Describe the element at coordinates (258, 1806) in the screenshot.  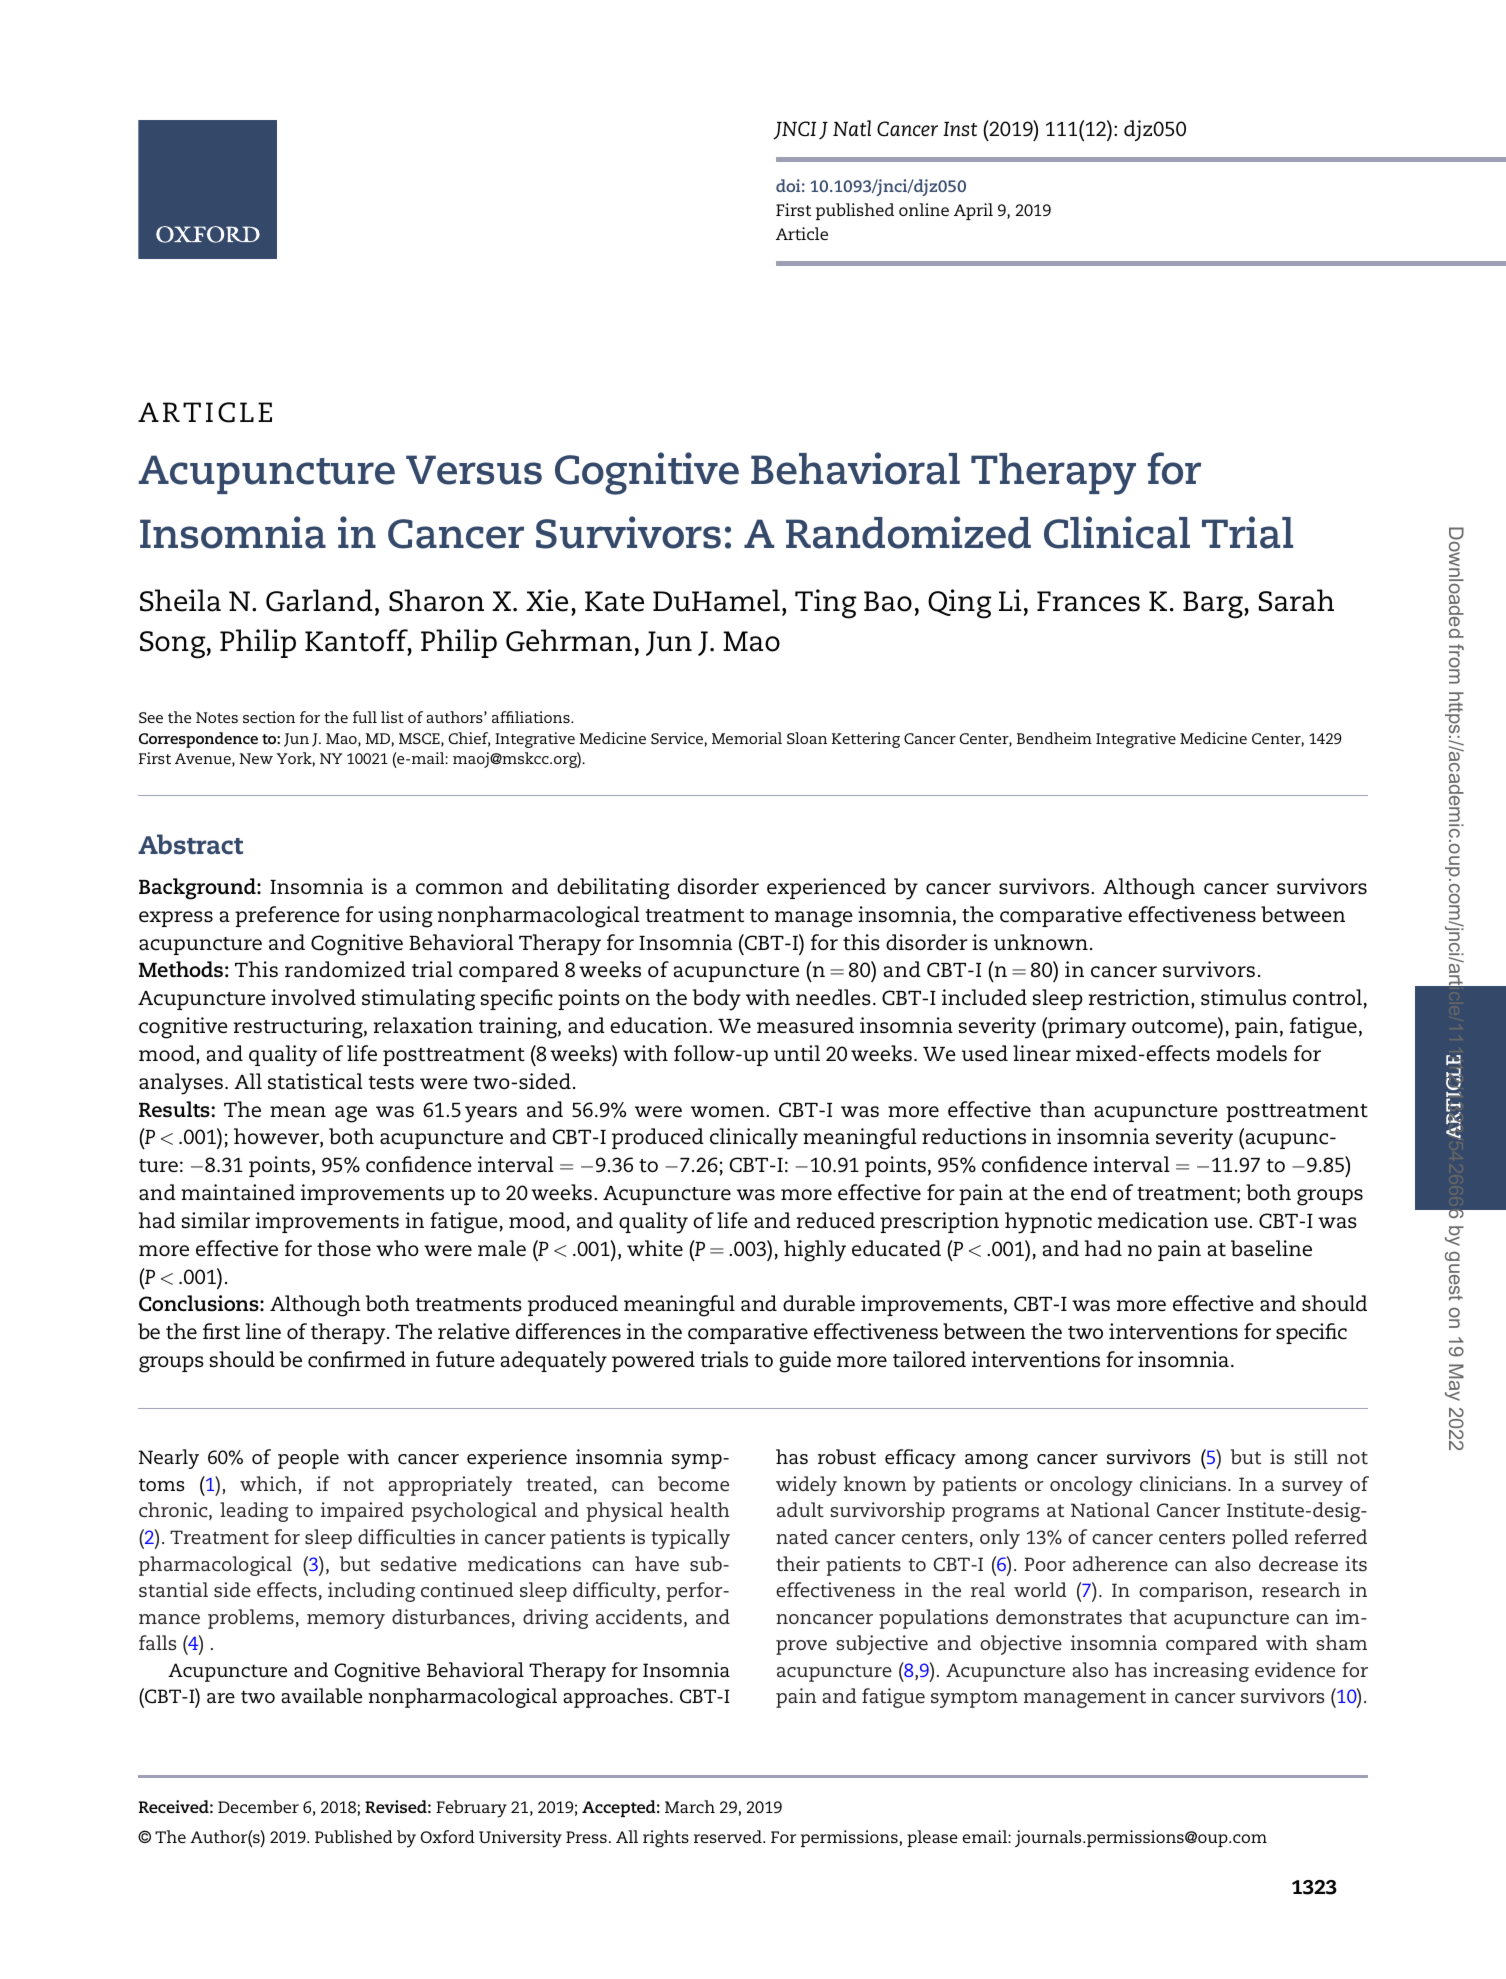
I see `December` at that location.
